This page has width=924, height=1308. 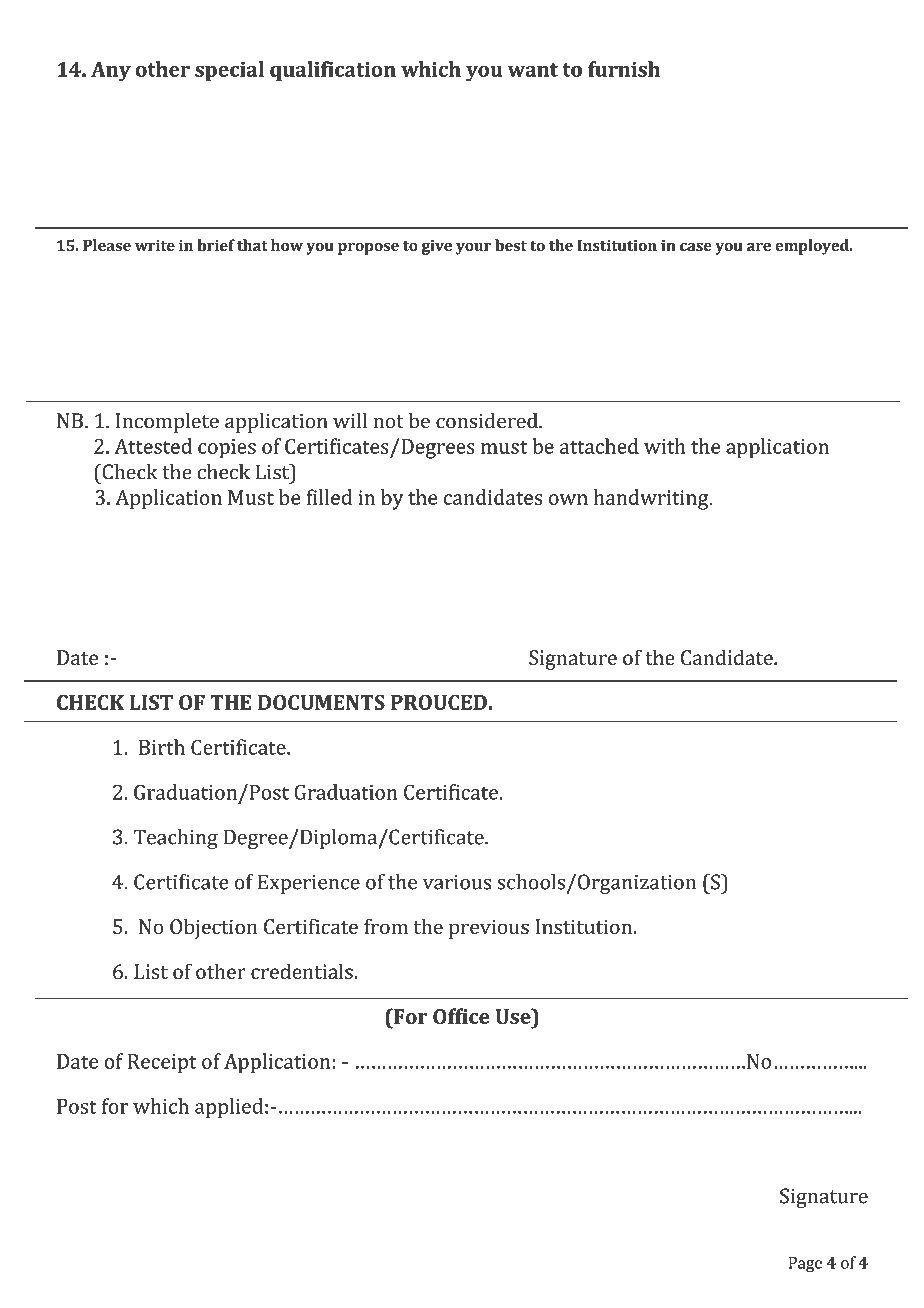 What do you see at coordinates (461, 1016) in the page?
I see `Office` at bounding box center [461, 1016].
